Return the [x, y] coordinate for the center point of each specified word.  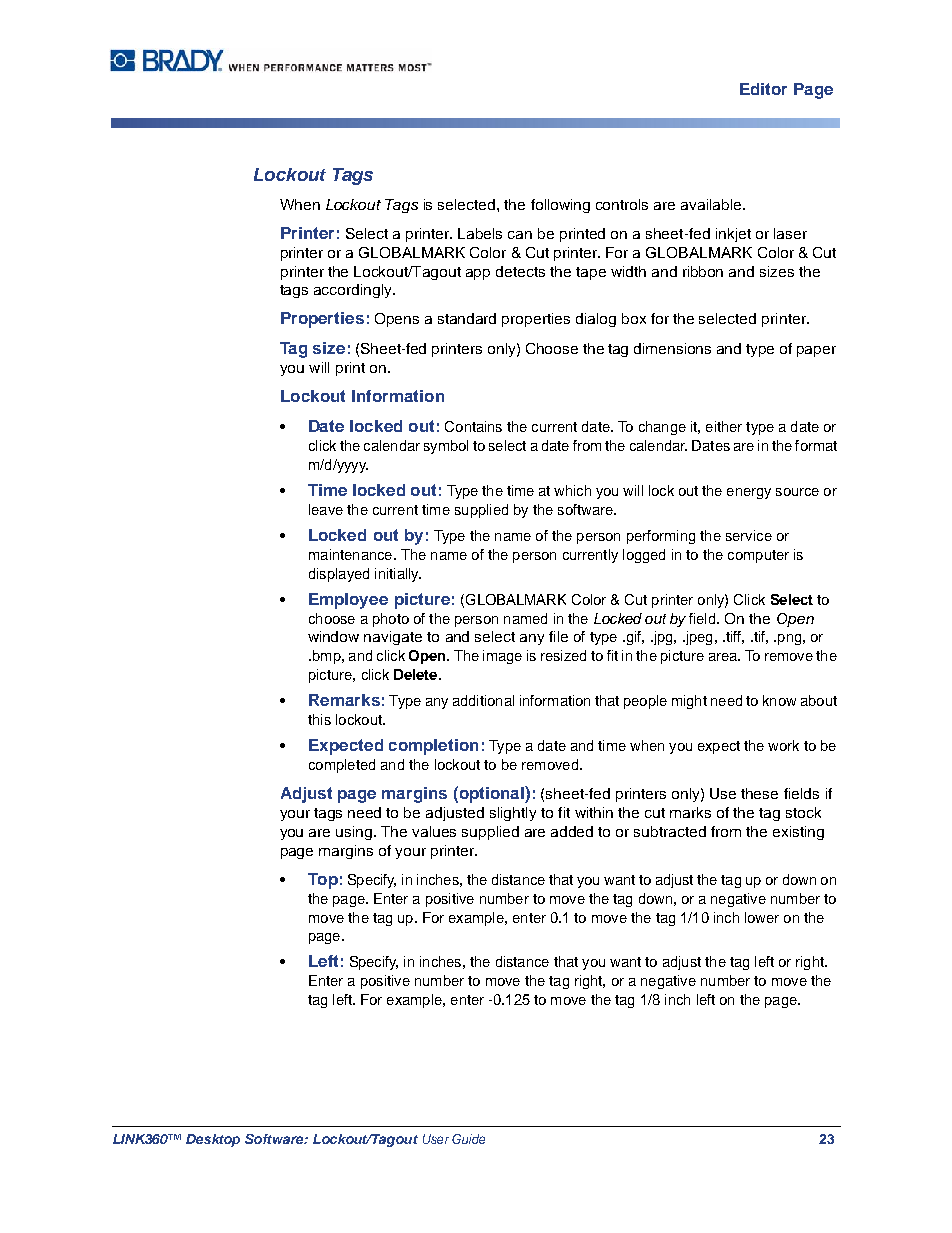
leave [326, 509]
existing [798, 833]
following [560, 206]
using [355, 833]
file [558, 636]
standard [467, 318]
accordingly [354, 291]
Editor [763, 89]
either [724, 426]
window [333, 636]
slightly [513, 814]
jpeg [697, 638]
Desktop [213, 1140]
